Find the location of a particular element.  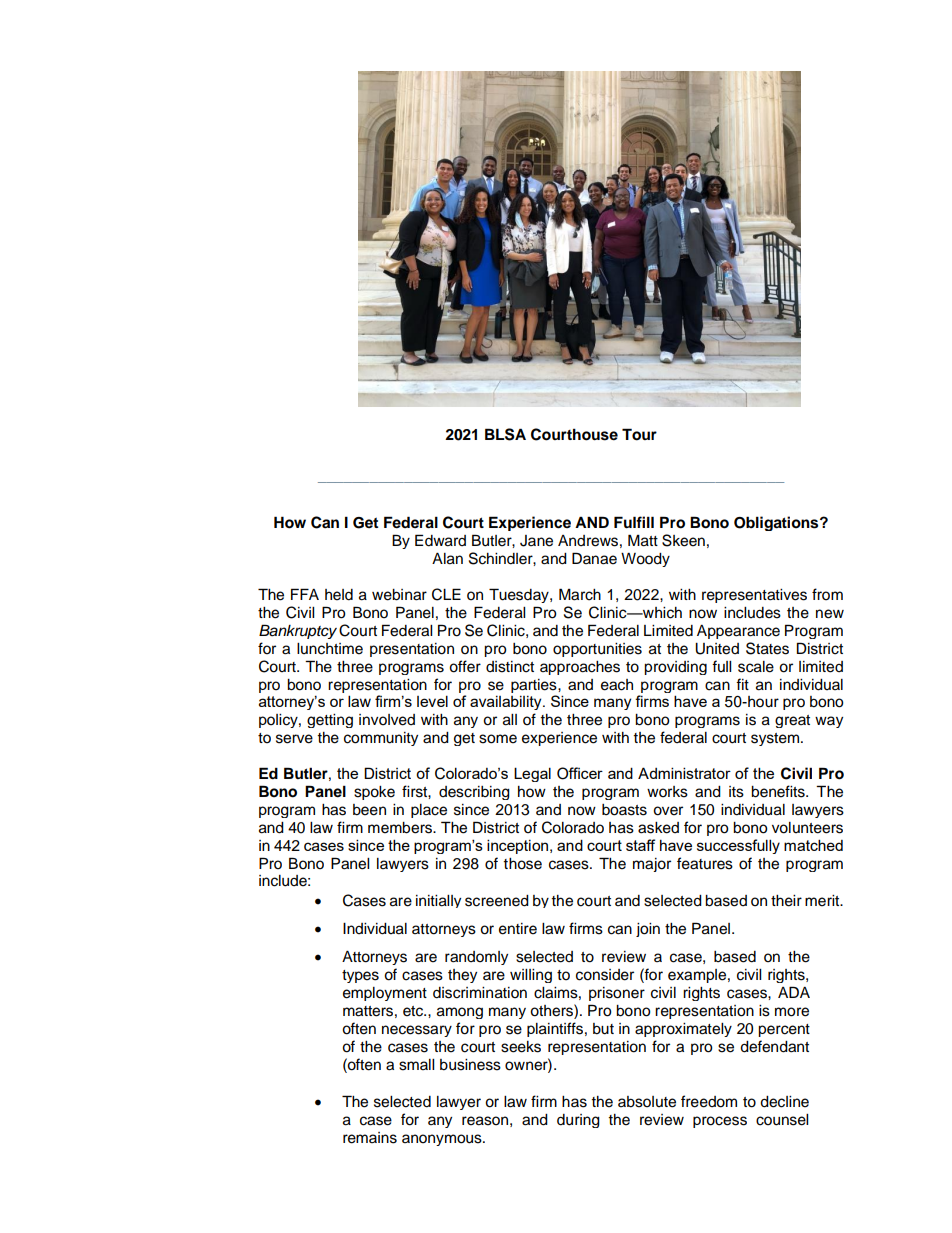

Tour is located at coordinates (639, 434).
